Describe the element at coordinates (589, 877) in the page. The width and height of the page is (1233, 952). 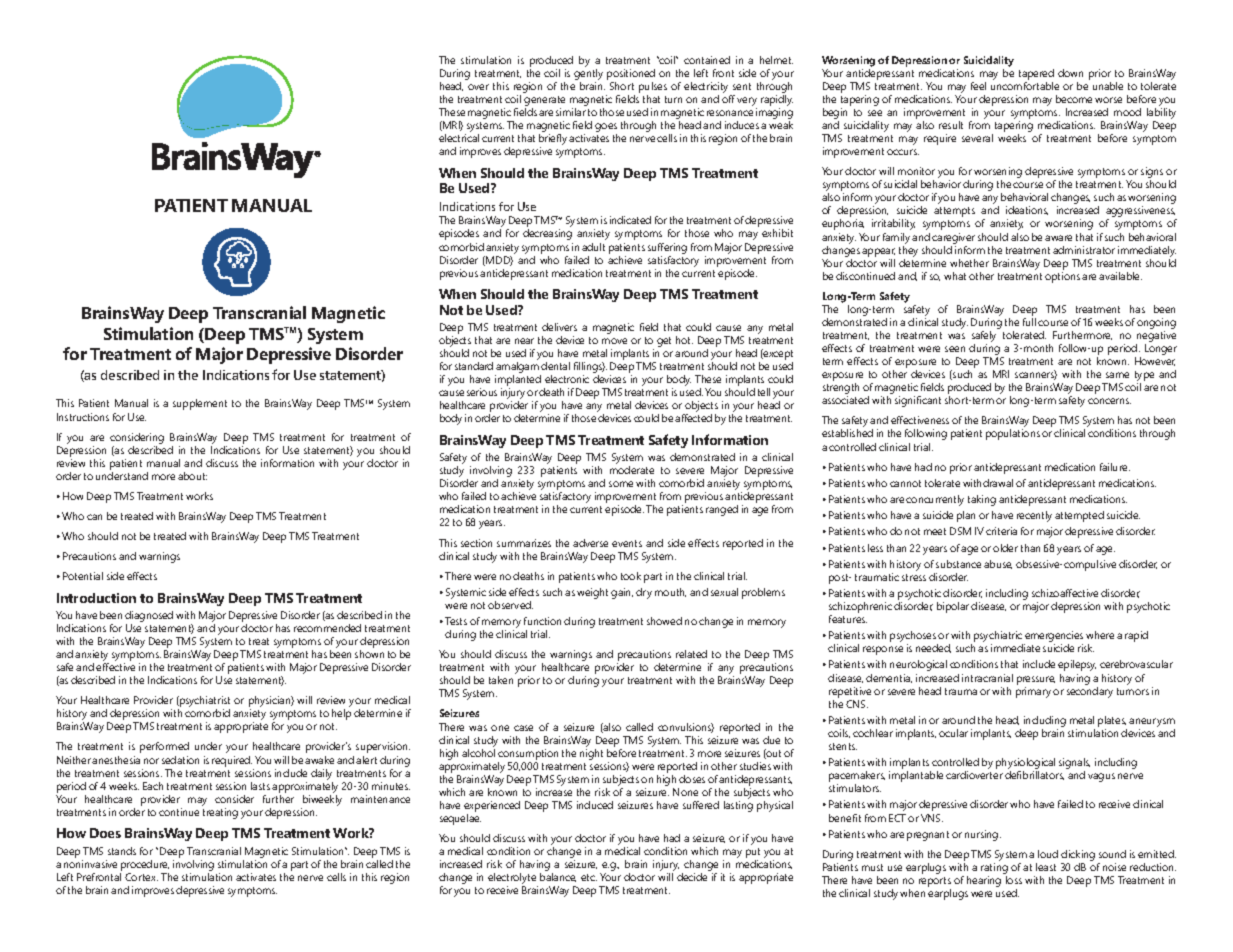
I see `etc` at that location.
